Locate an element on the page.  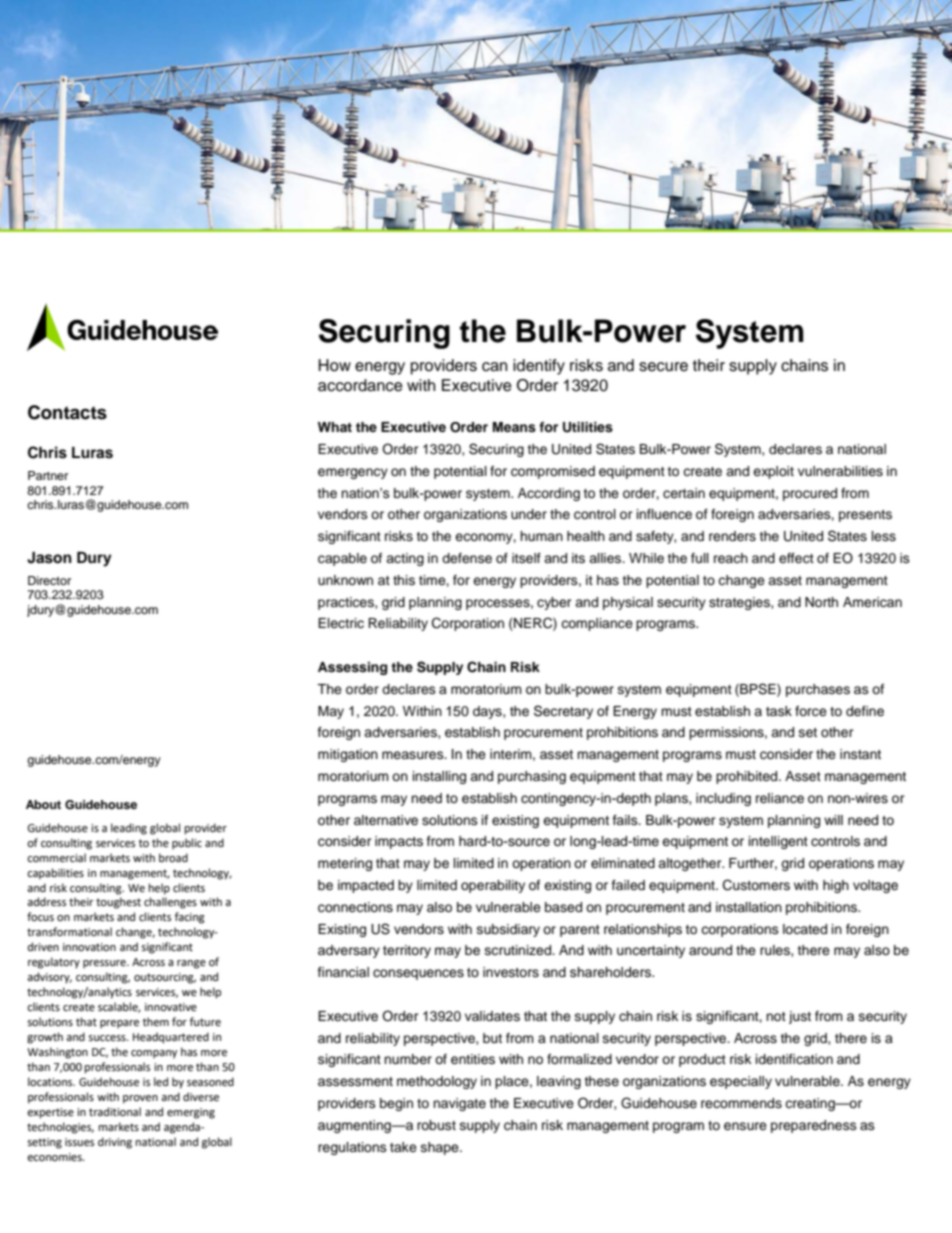
robust is located at coordinates (436, 1125).
